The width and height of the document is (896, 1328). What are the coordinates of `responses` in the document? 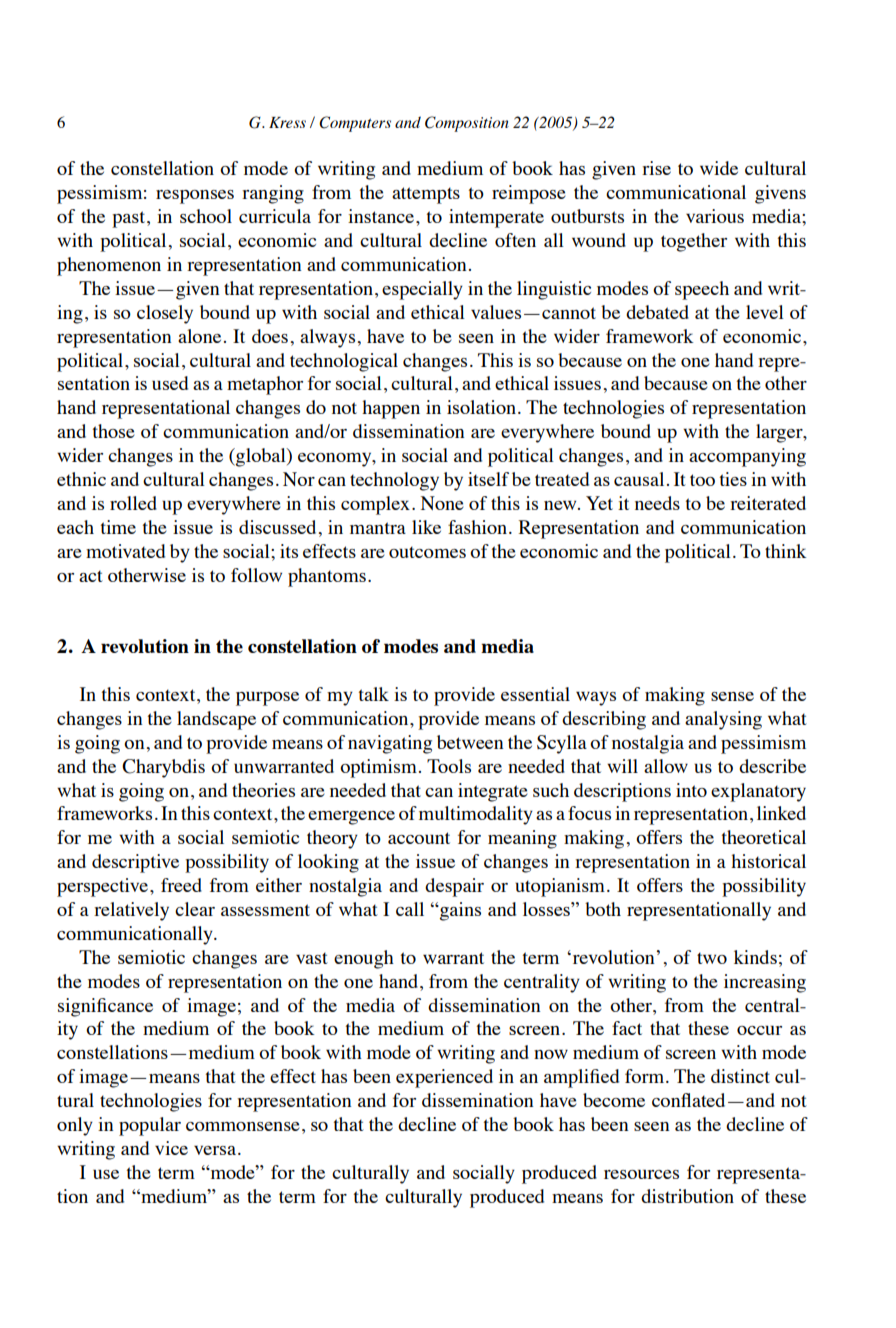 It's located at (195, 197).
